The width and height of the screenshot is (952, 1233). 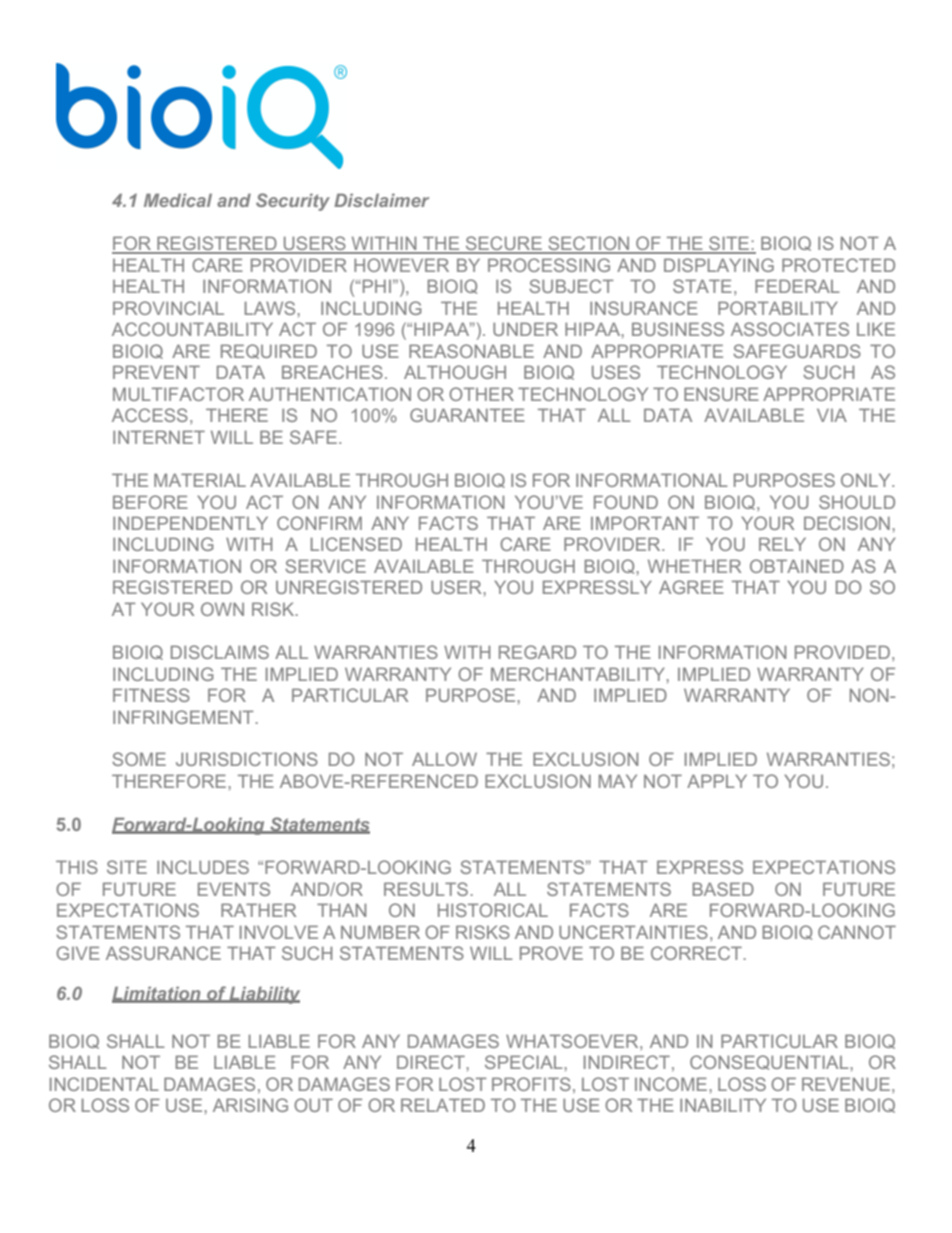 I want to click on DISCLAIMS, so click(x=220, y=652).
